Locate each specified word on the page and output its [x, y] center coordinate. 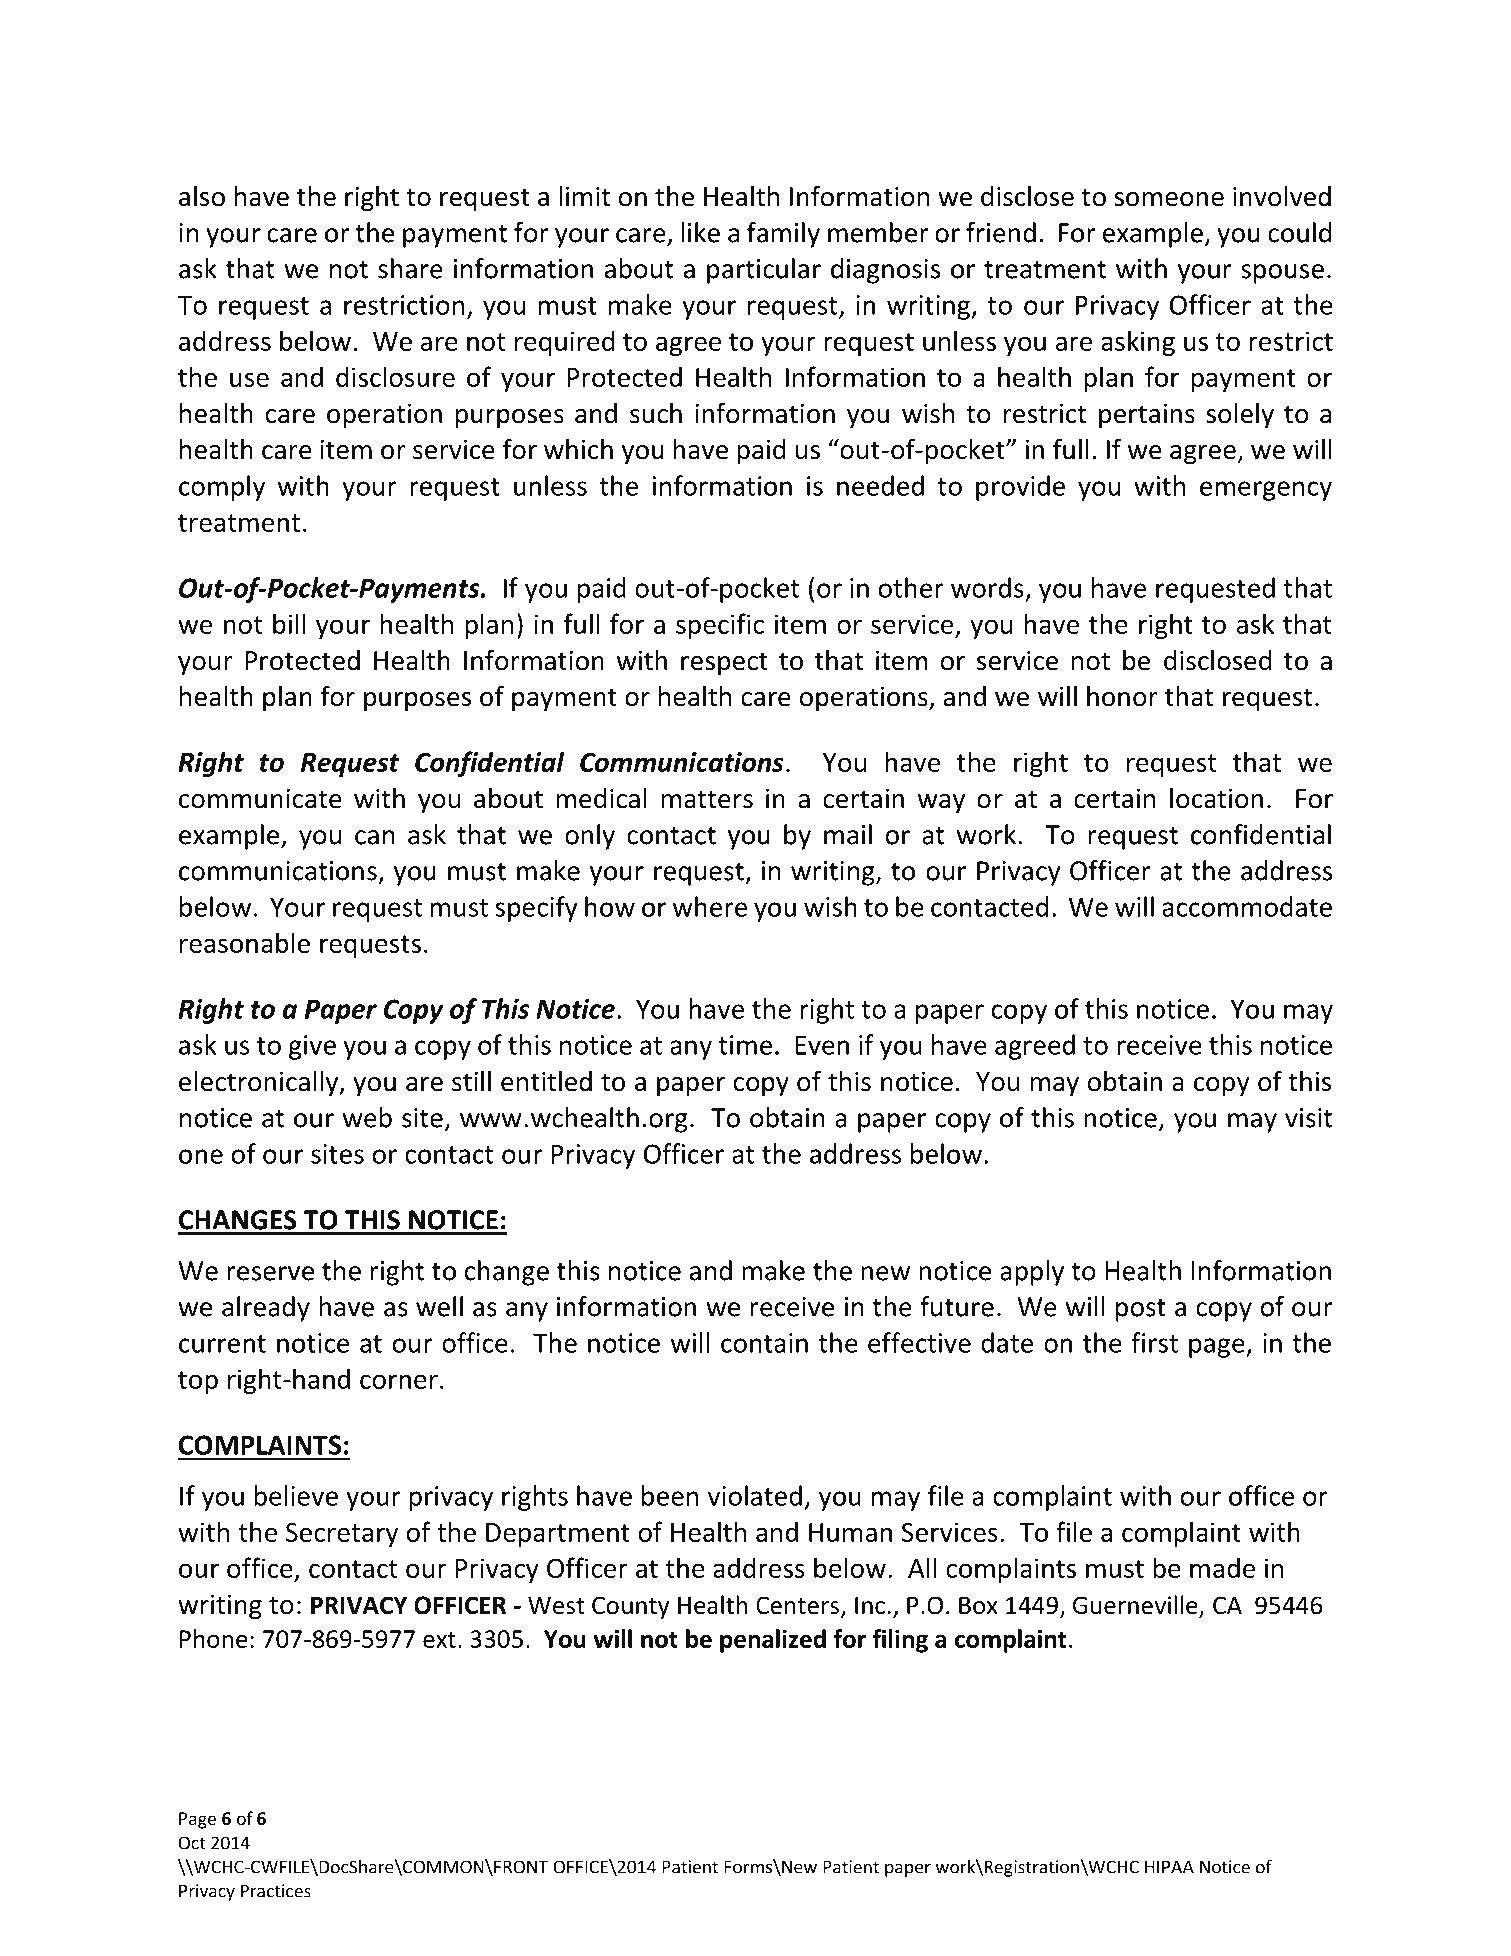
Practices [276, 1891]
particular [764, 271]
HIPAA [1169, 1867]
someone [1169, 199]
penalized [773, 1641]
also [202, 196]
